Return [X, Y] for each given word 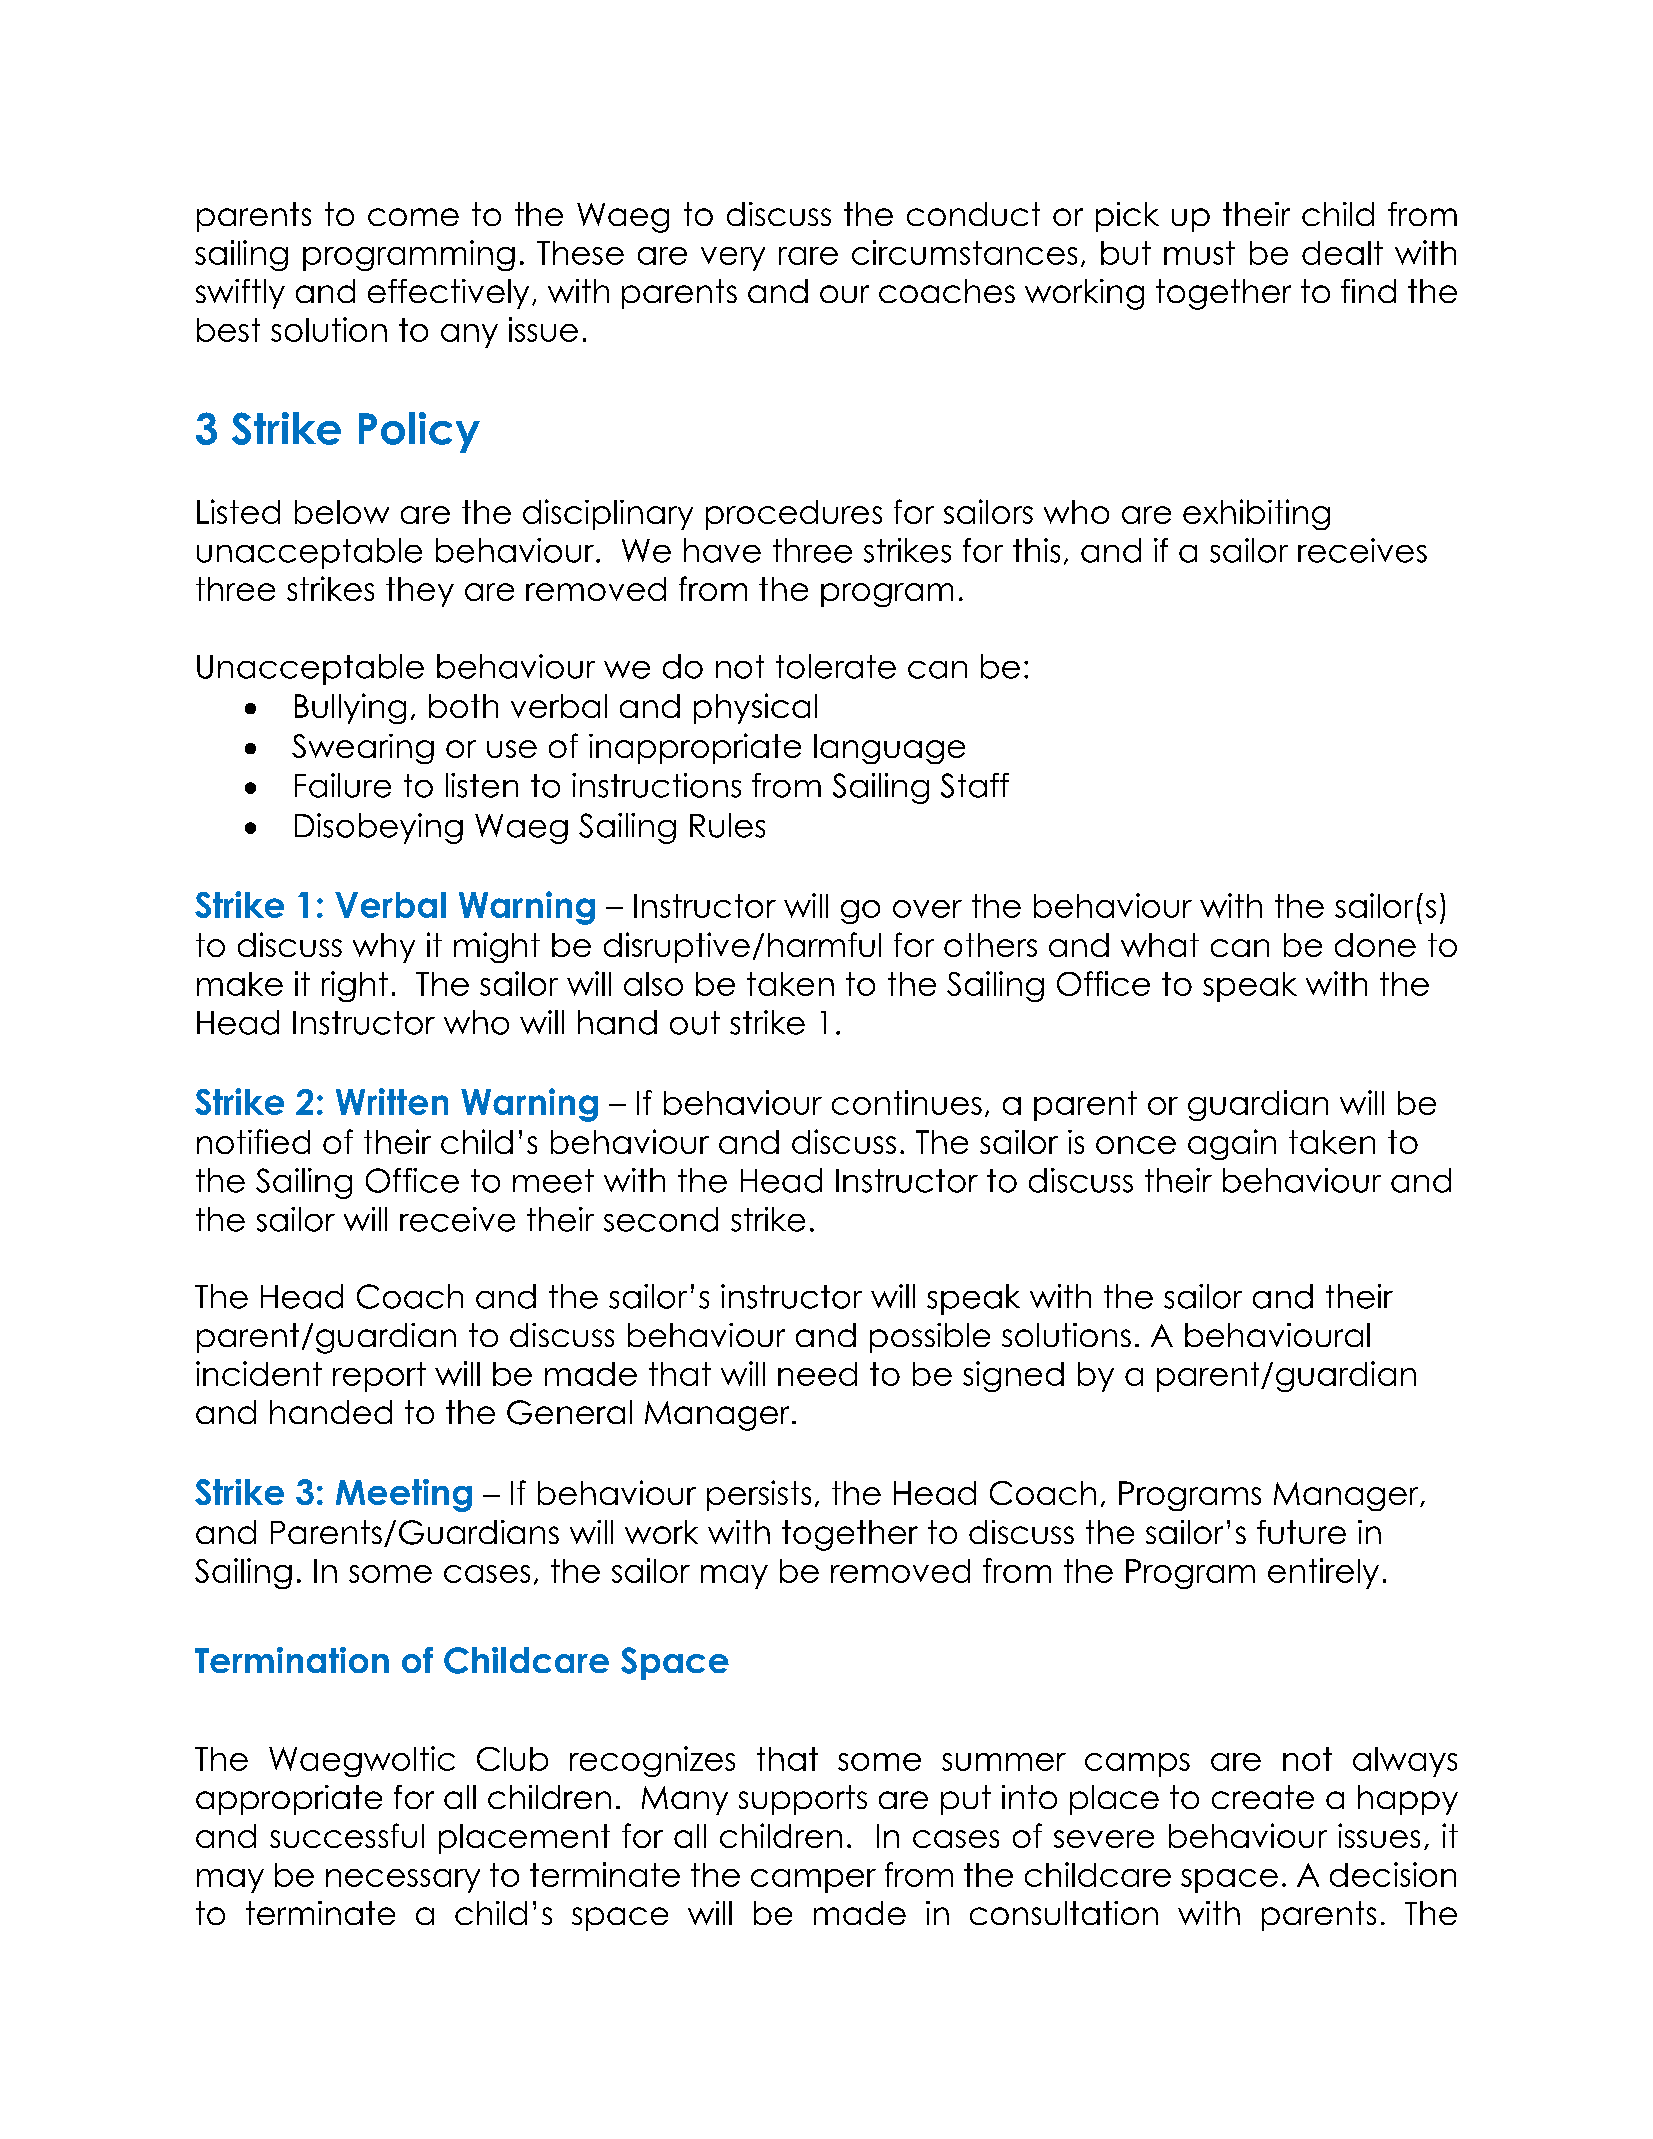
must [1199, 253]
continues [907, 1102]
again [1232, 1144]
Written [392, 1101]
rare [808, 256]
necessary [403, 1881]
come [413, 217]
